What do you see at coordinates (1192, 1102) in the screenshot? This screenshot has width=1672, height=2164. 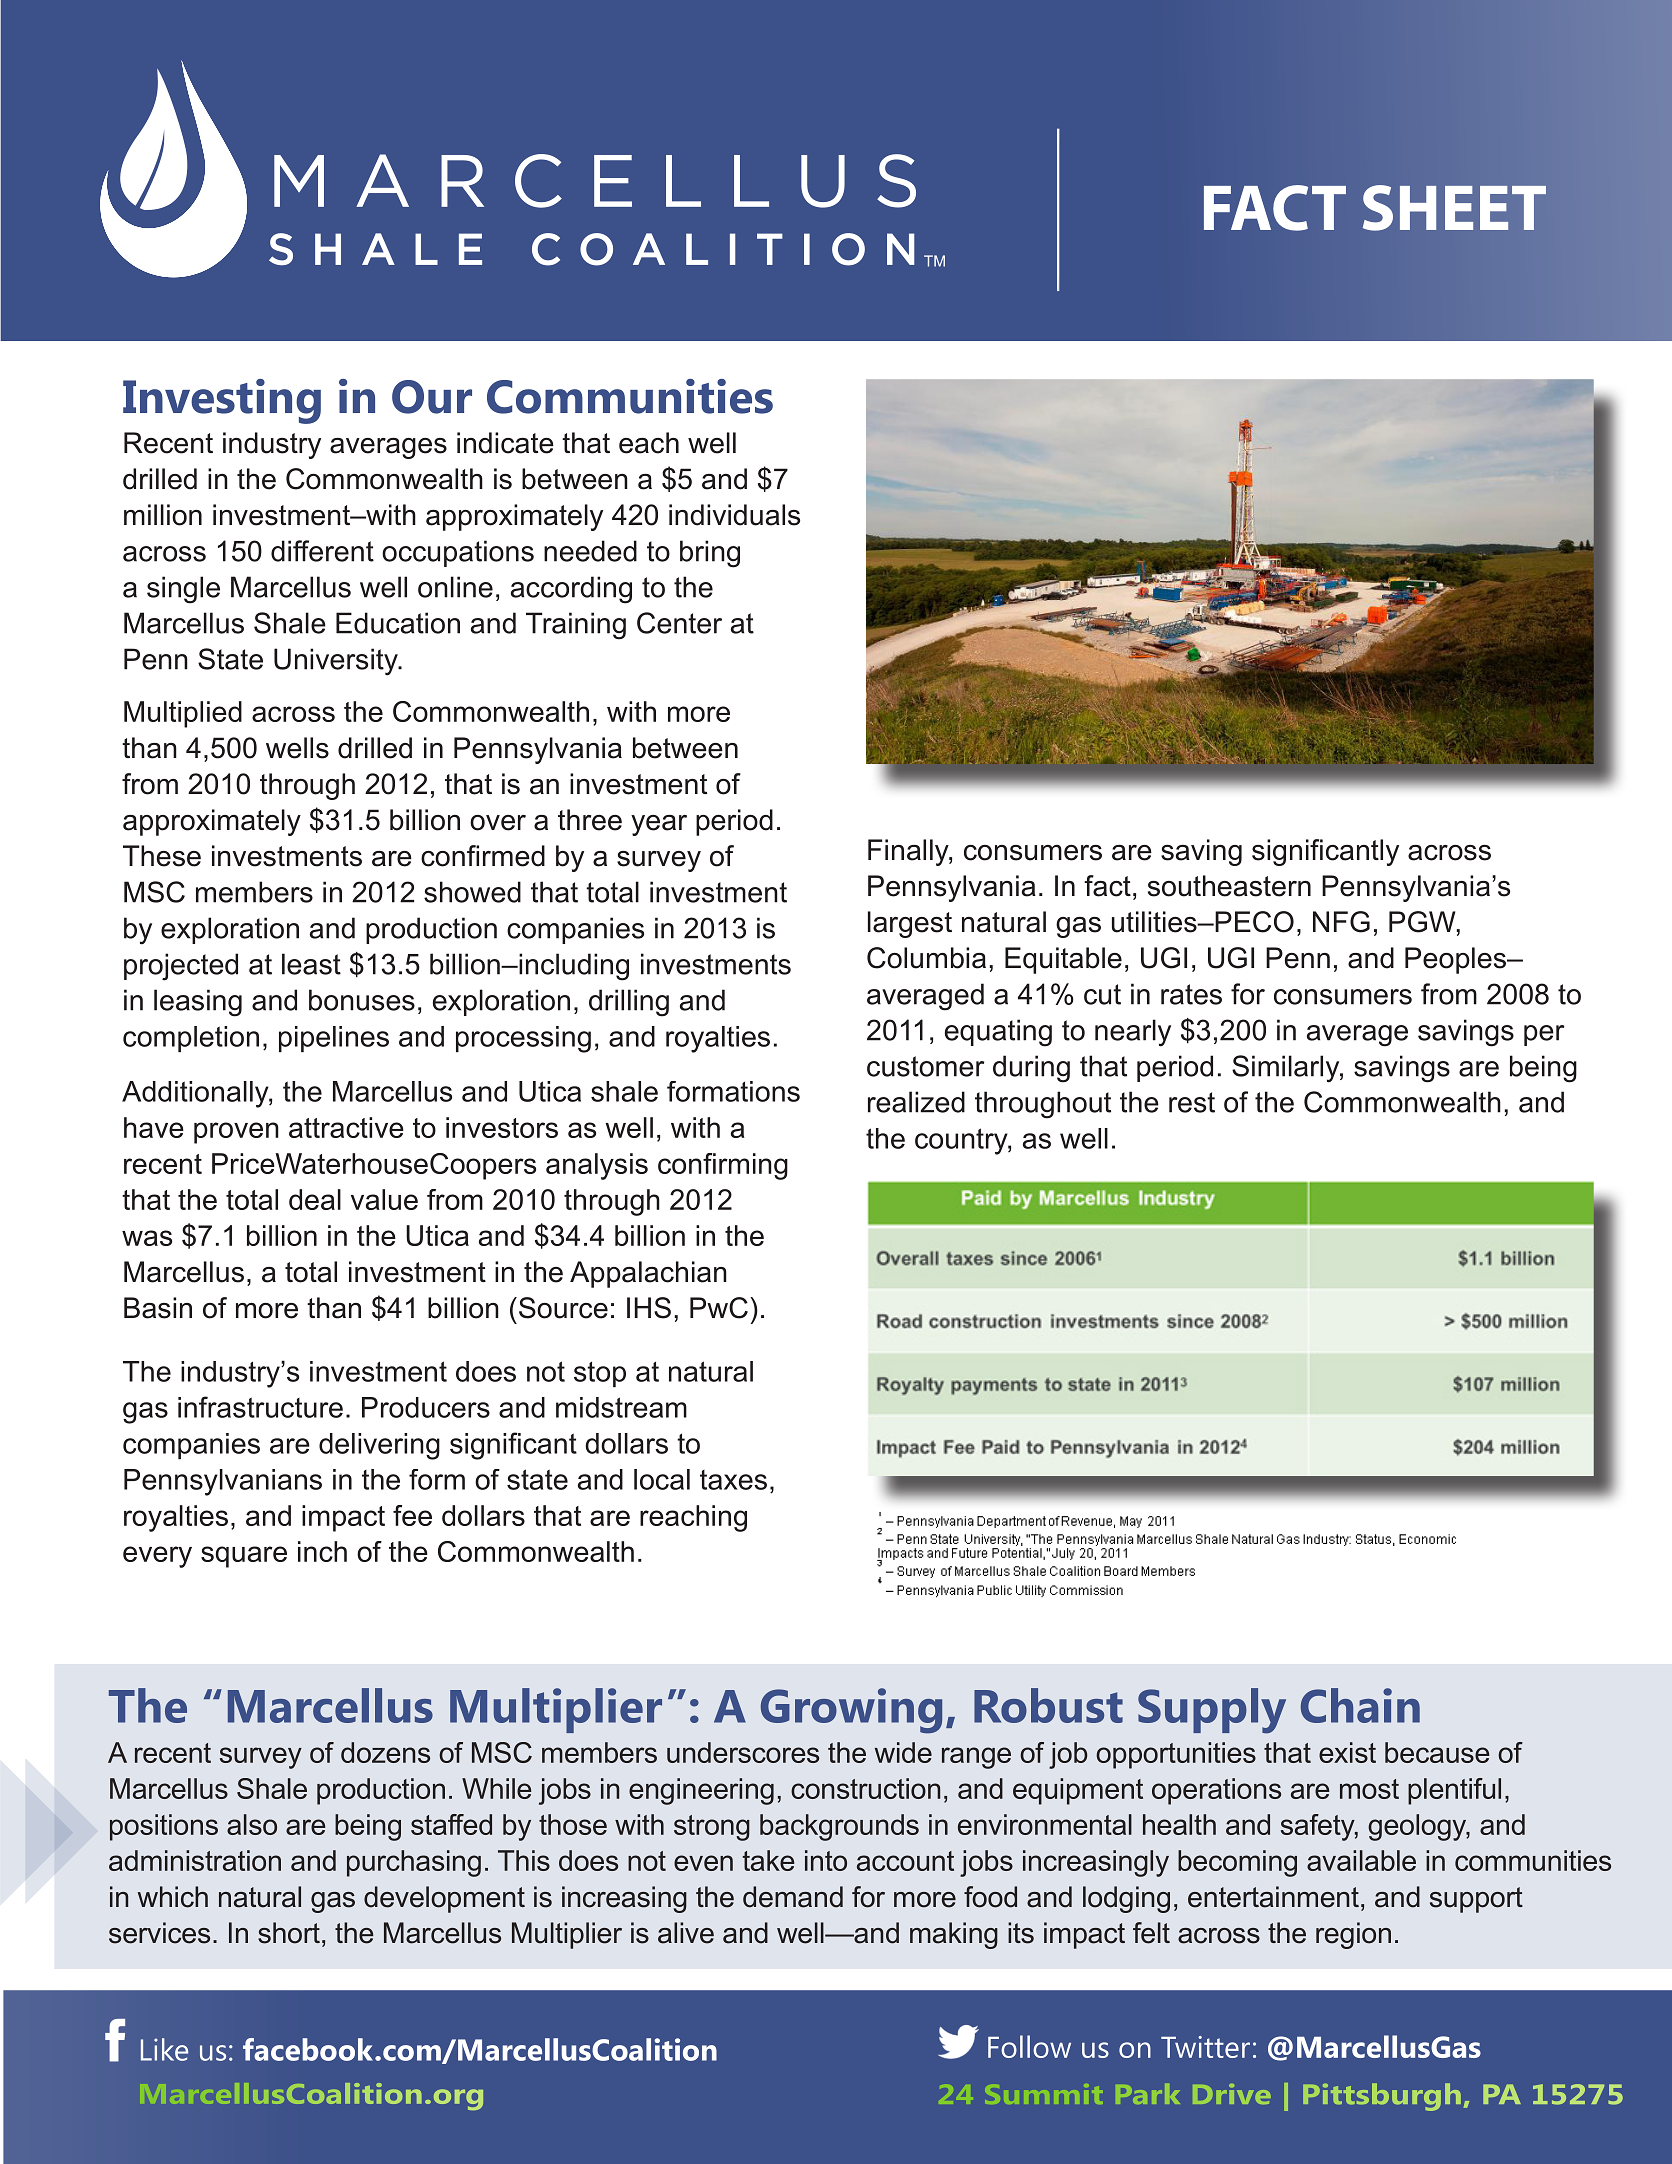 I see `rest` at bounding box center [1192, 1102].
